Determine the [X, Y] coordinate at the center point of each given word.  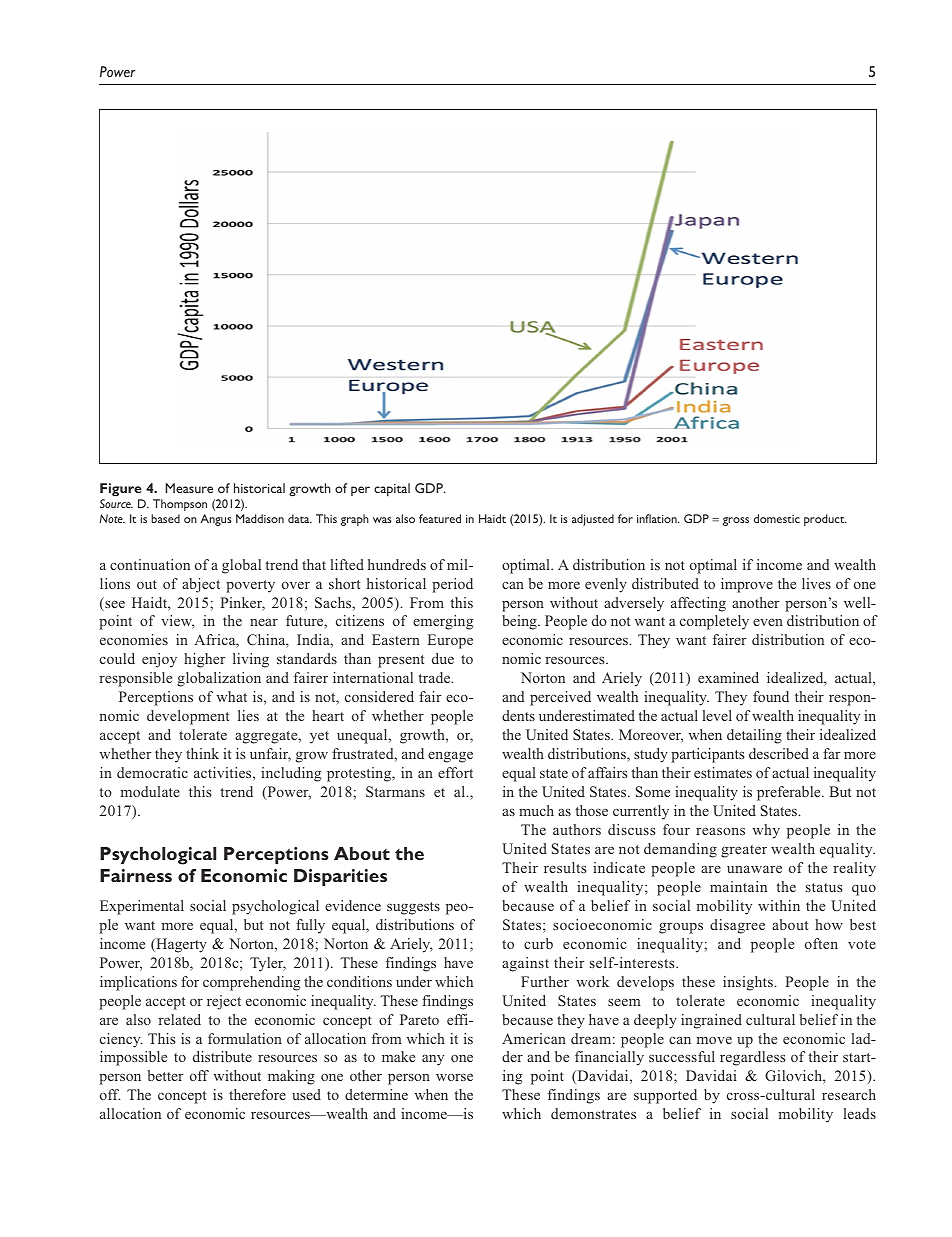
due [443, 658]
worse [454, 1077]
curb [538, 943]
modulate [150, 791]
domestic [777, 518]
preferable [790, 793]
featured [440, 518]
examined [728, 677]
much [536, 810]
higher [205, 660]
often [821, 943]
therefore [257, 1094]
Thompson [180, 505]
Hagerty [180, 945]
